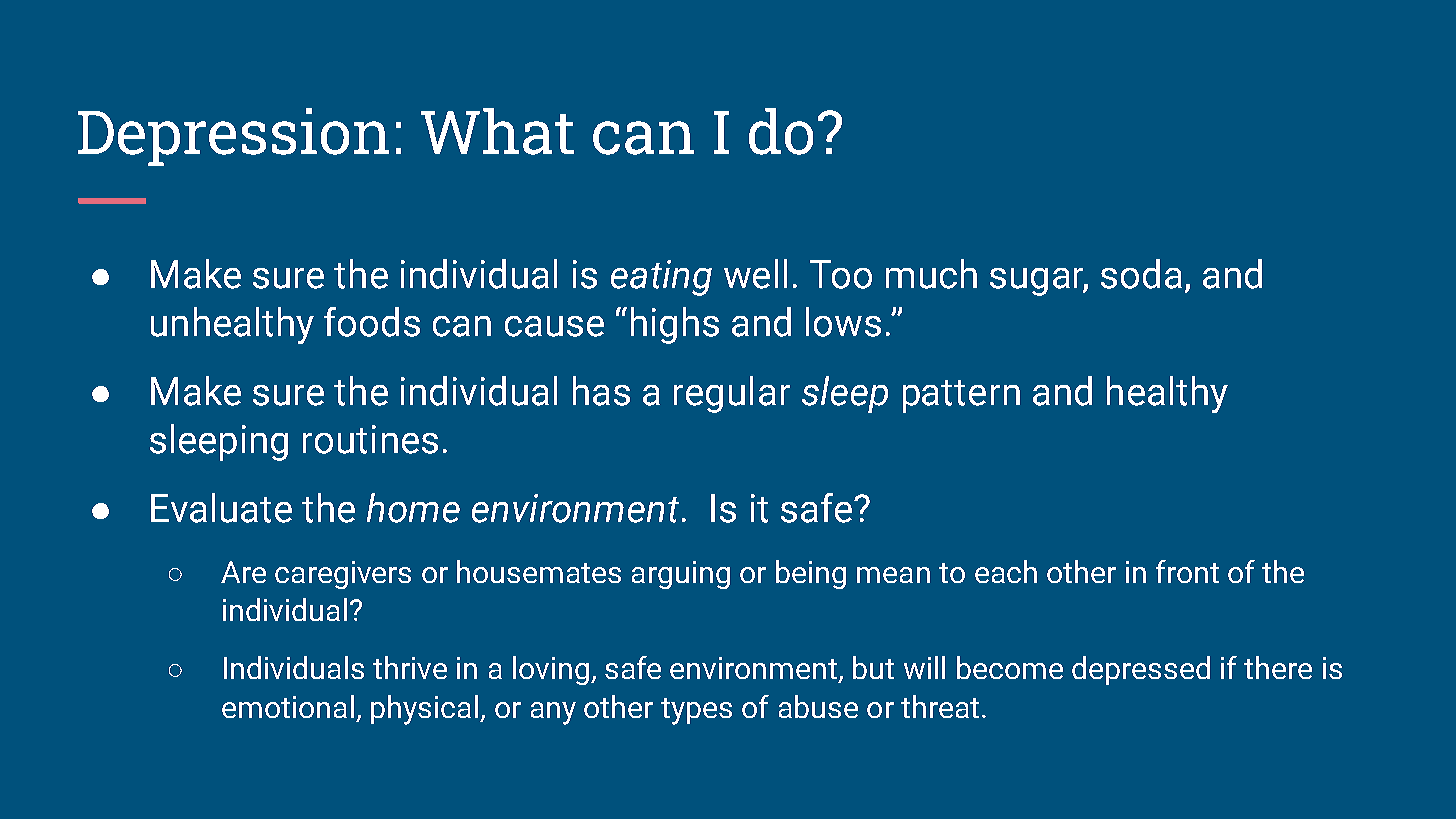 This screenshot has height=819, width=1456. Describe the element at coordinates (732, 394) in the screenshot. I see `regular` at that location.
